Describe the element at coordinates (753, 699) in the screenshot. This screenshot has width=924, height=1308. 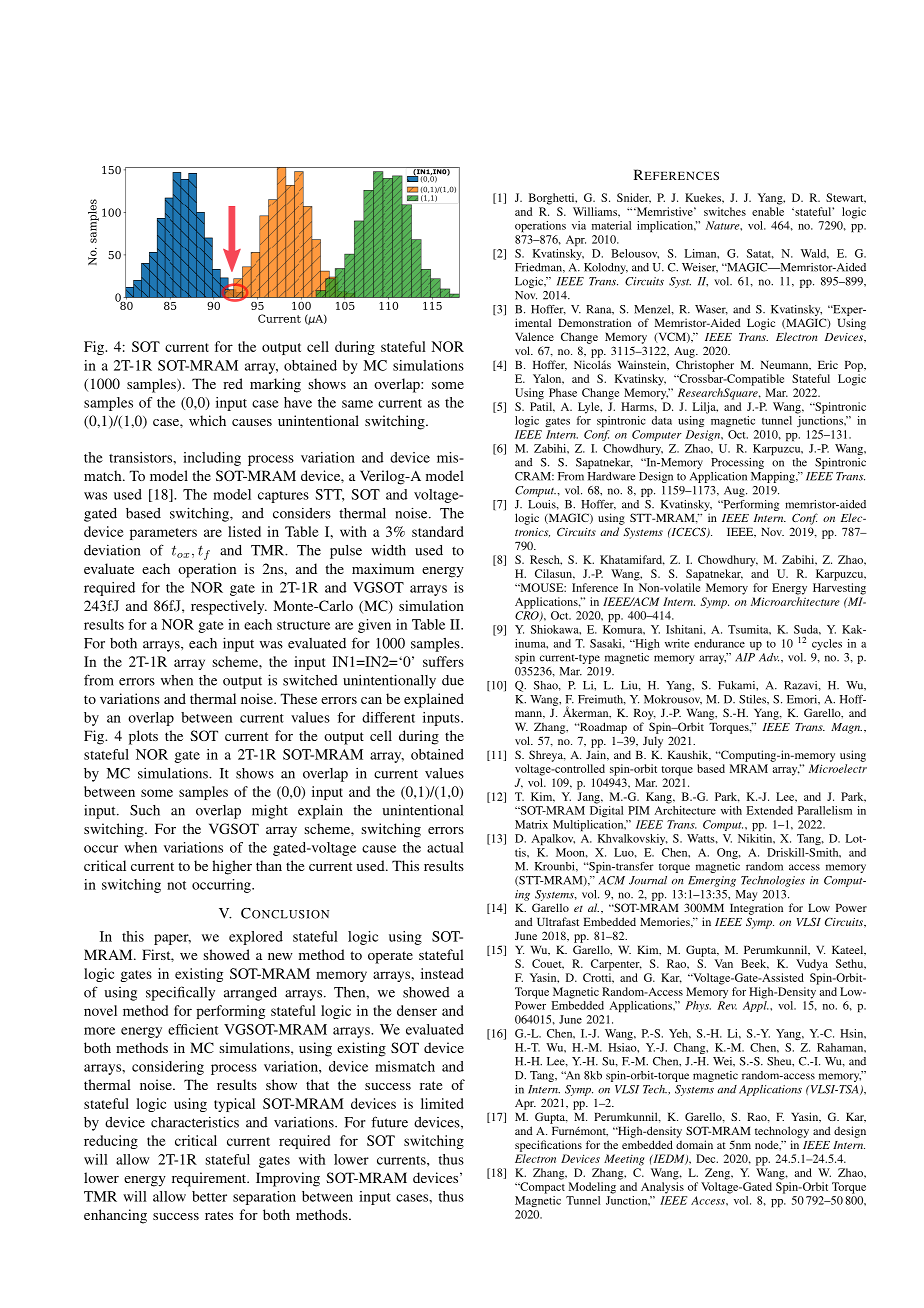
I see `Stiles` at that location.
